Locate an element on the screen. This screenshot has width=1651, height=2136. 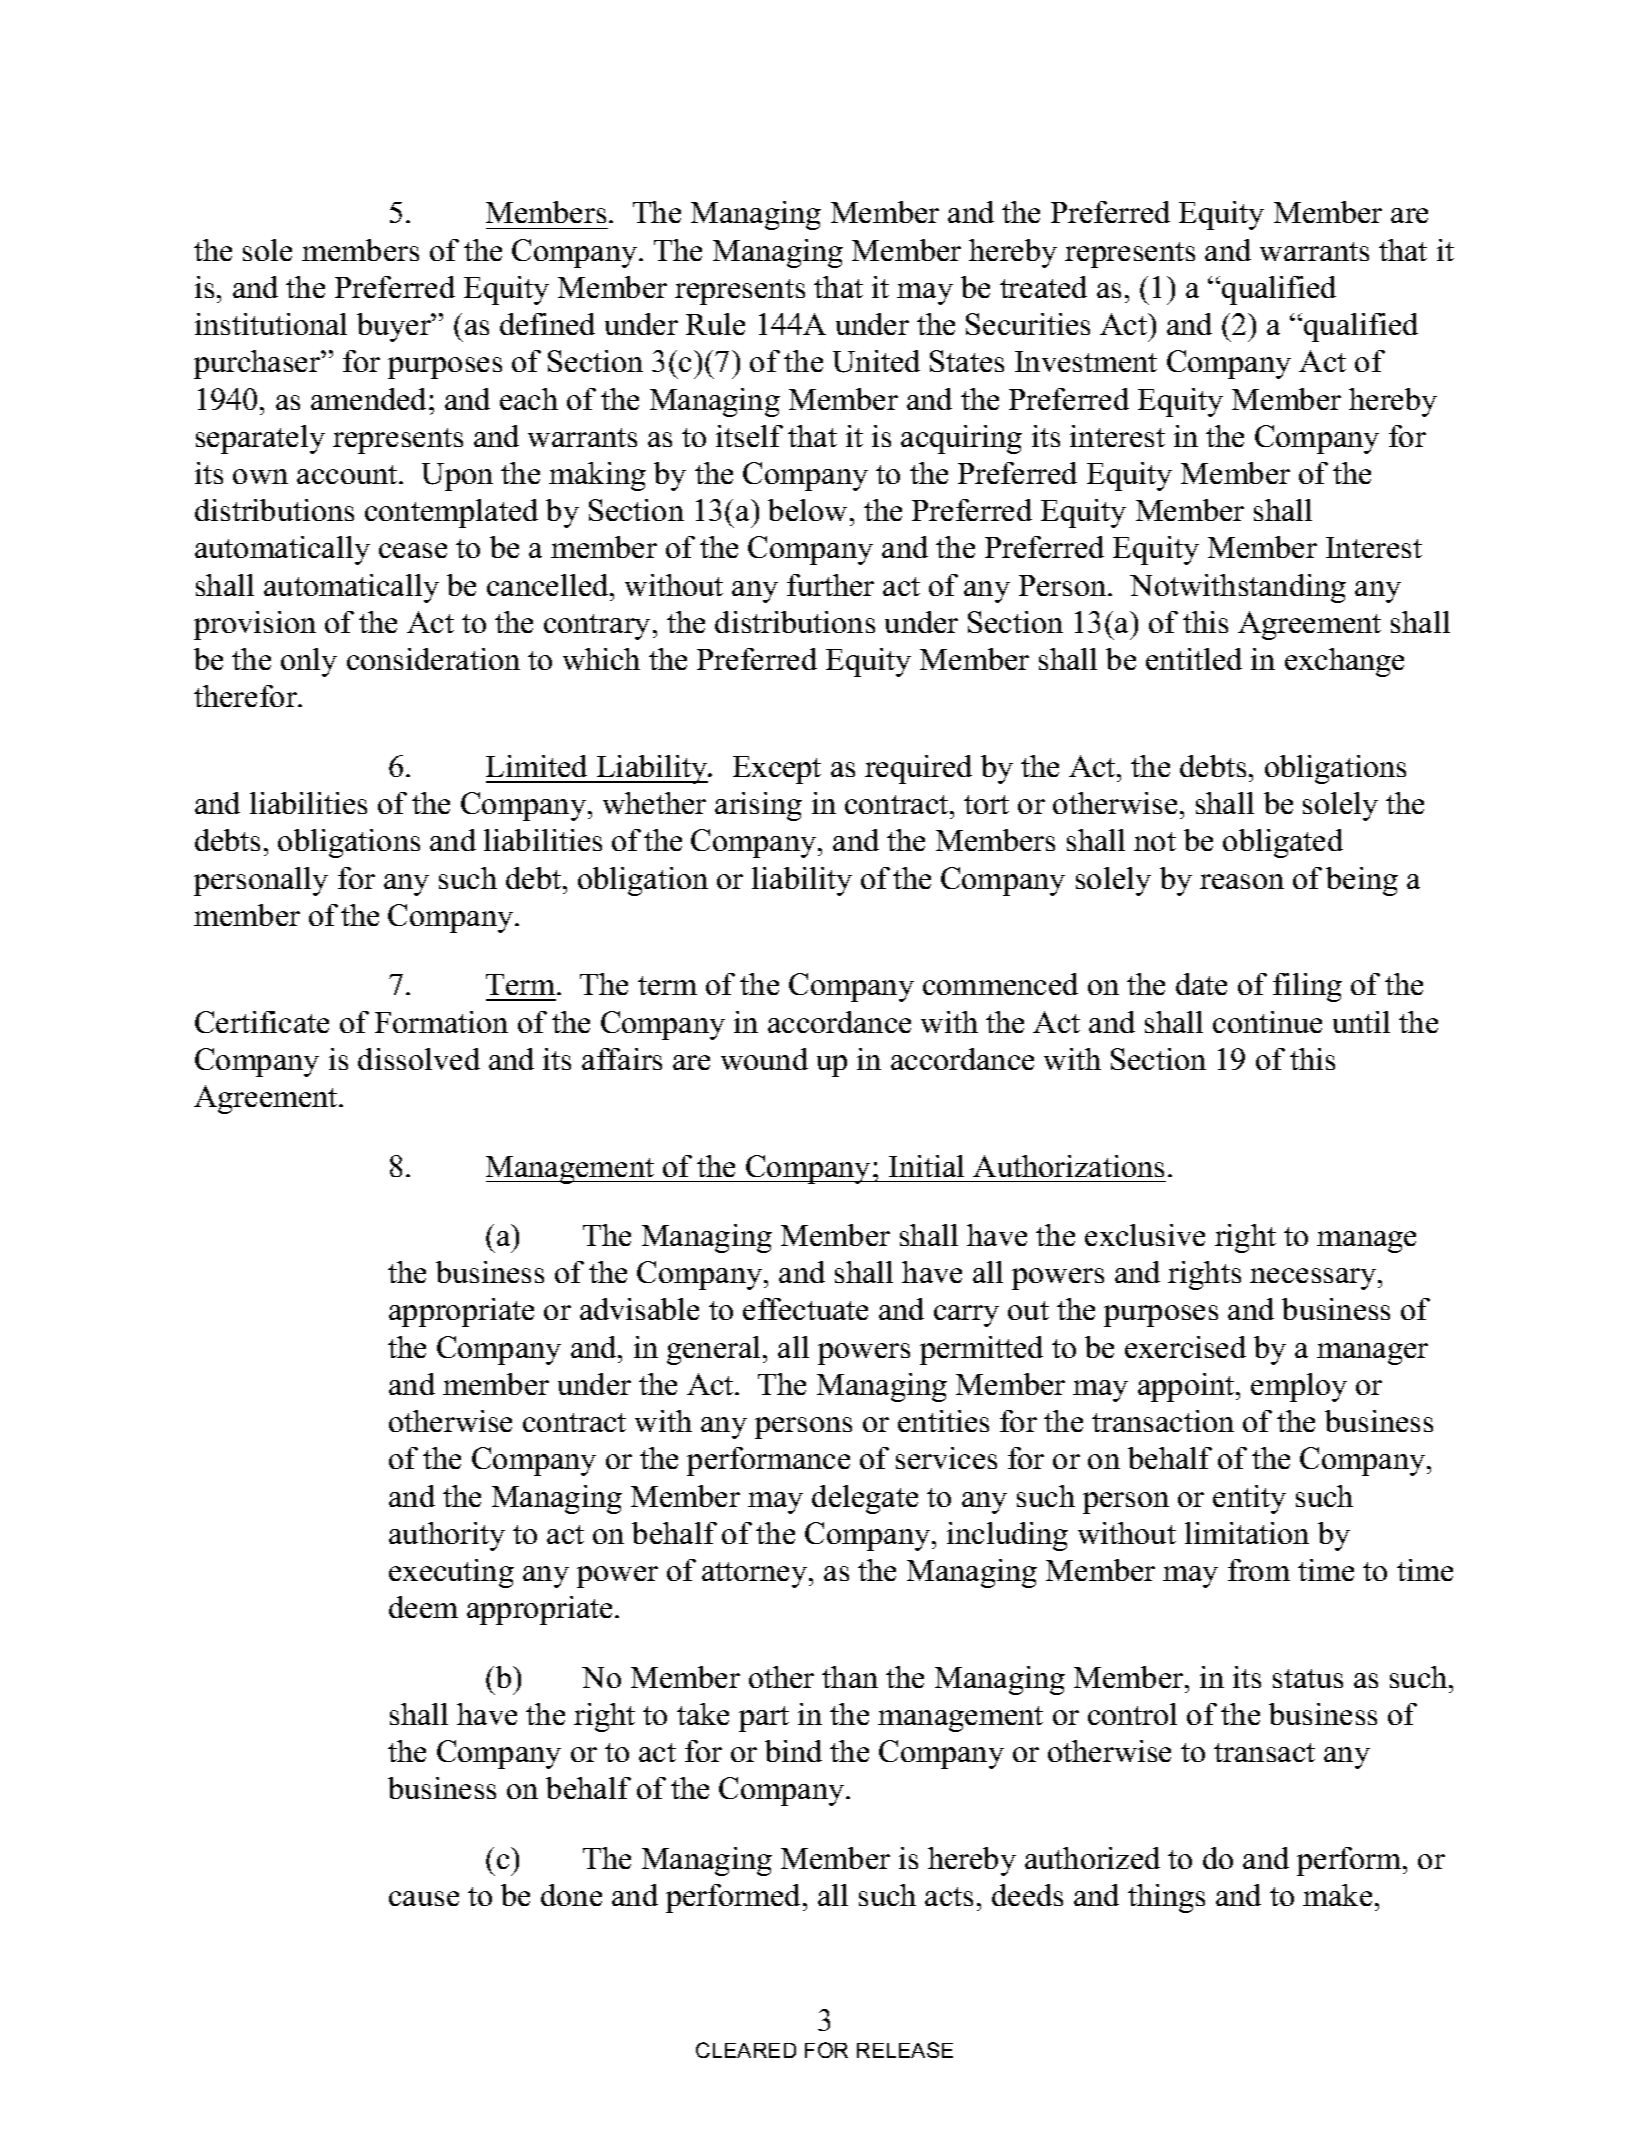
Investment is located at coordinates (1086, 361).
